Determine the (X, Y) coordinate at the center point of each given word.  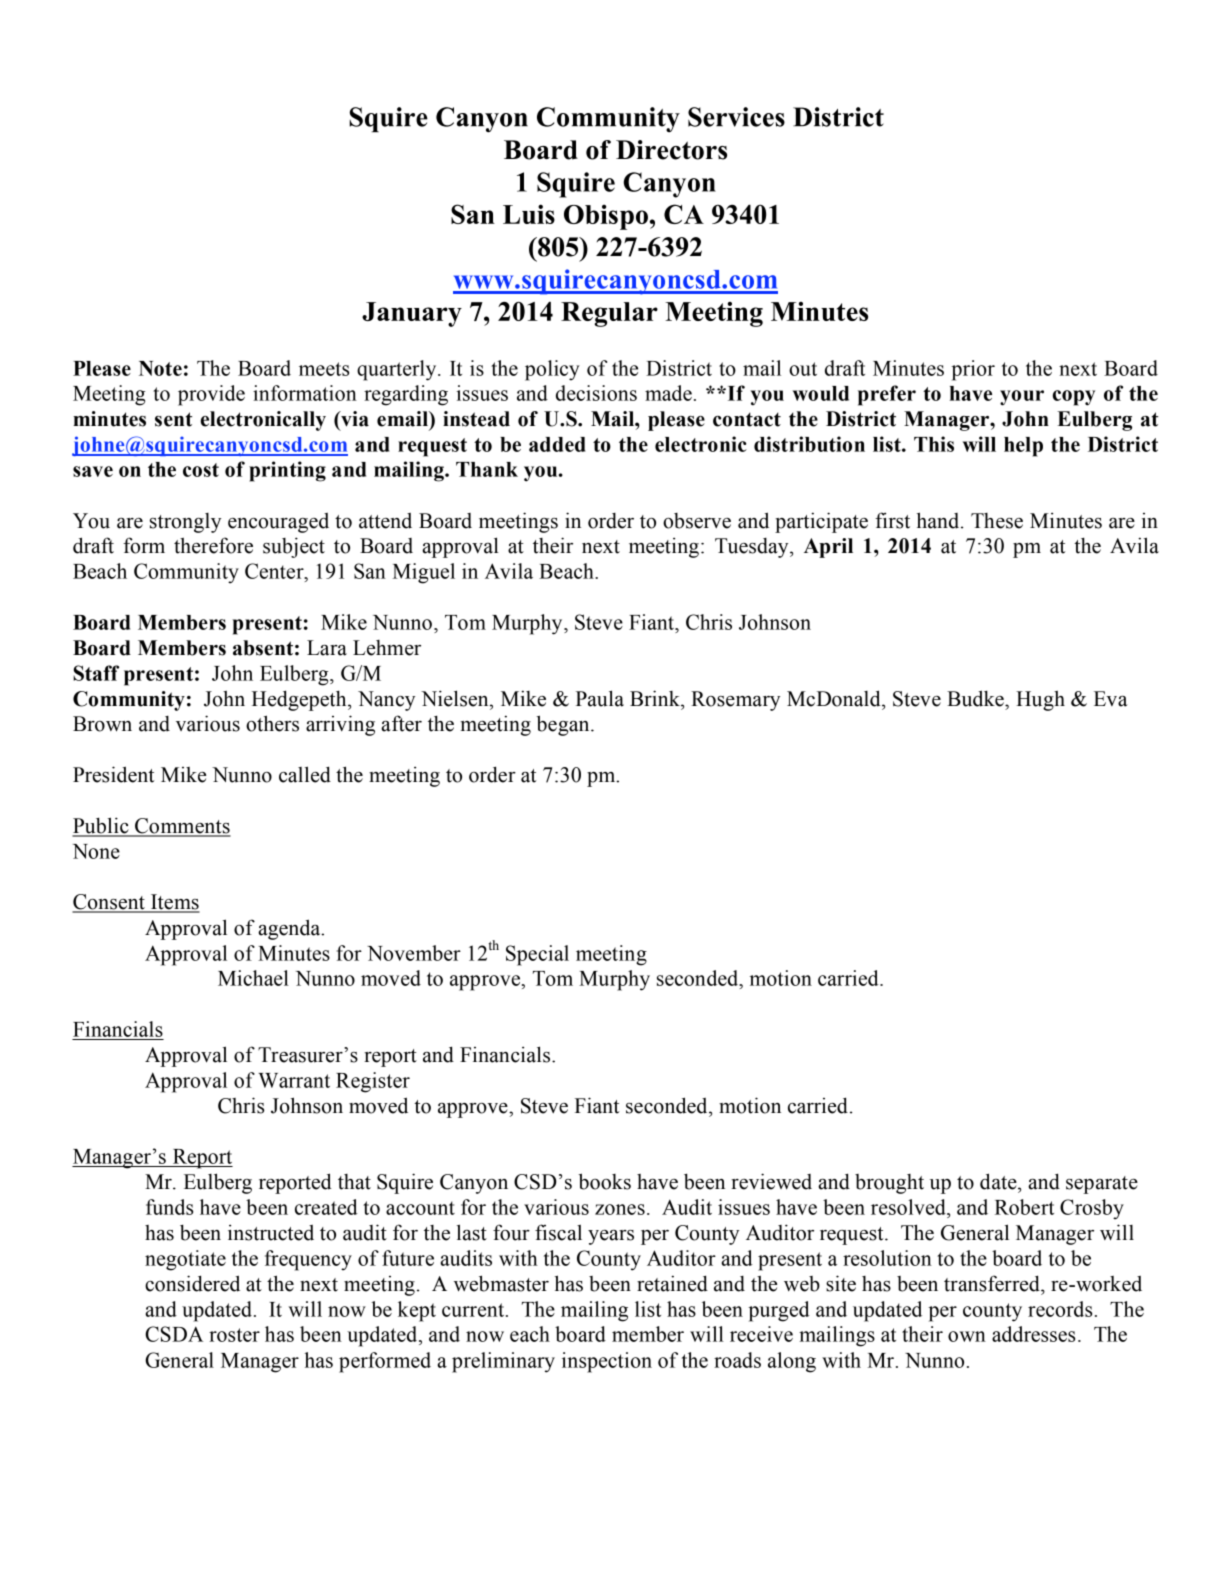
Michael (253, 978)
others (272, 723)
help (1023, 447)
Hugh (1040, 700)
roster (234, 1335)
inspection (607, 1362)
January (412, 314)
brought (889, 1184)
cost (201, 470)
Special (537, 955)
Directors (671, 150)
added (557, 444)
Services (736, 117)
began (564, 725)
